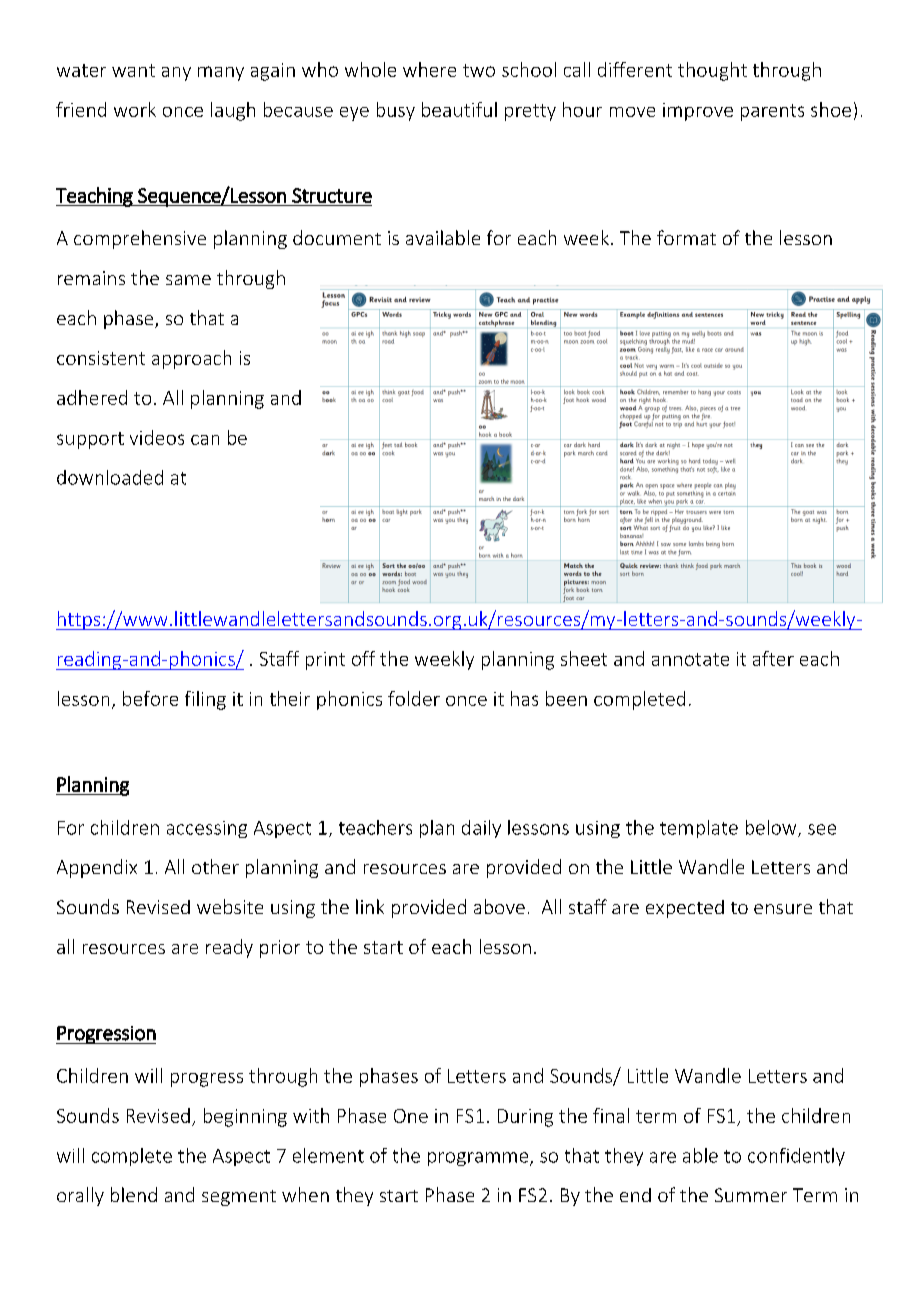 The height and width of the document is (1308, 924). Describe the element at coordinates (772, 828) in the document. I see `below` at that location.
